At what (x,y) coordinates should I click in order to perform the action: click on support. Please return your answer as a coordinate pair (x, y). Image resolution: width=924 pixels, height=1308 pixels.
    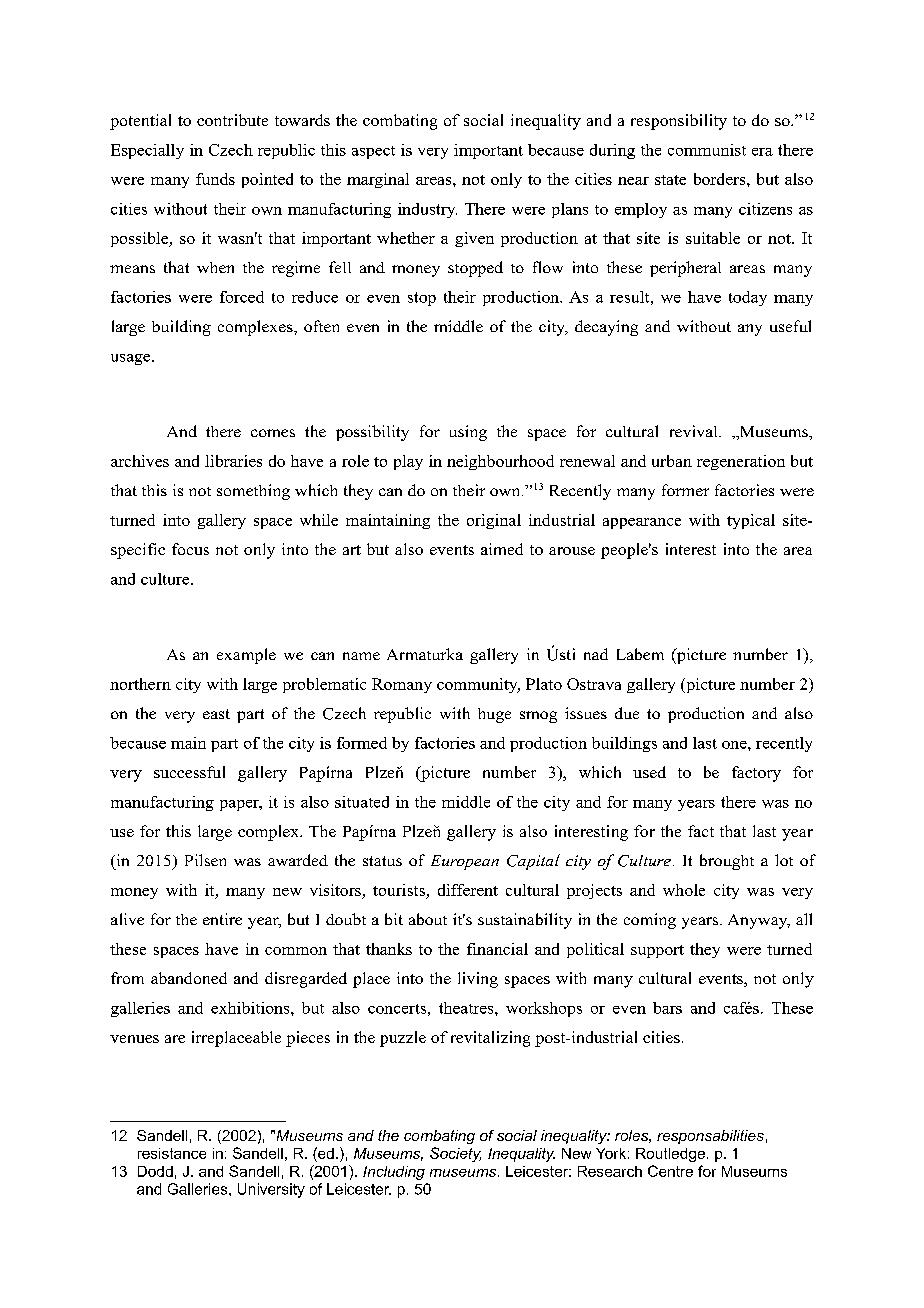
    Looking at the image, I should click on (657, 951).
